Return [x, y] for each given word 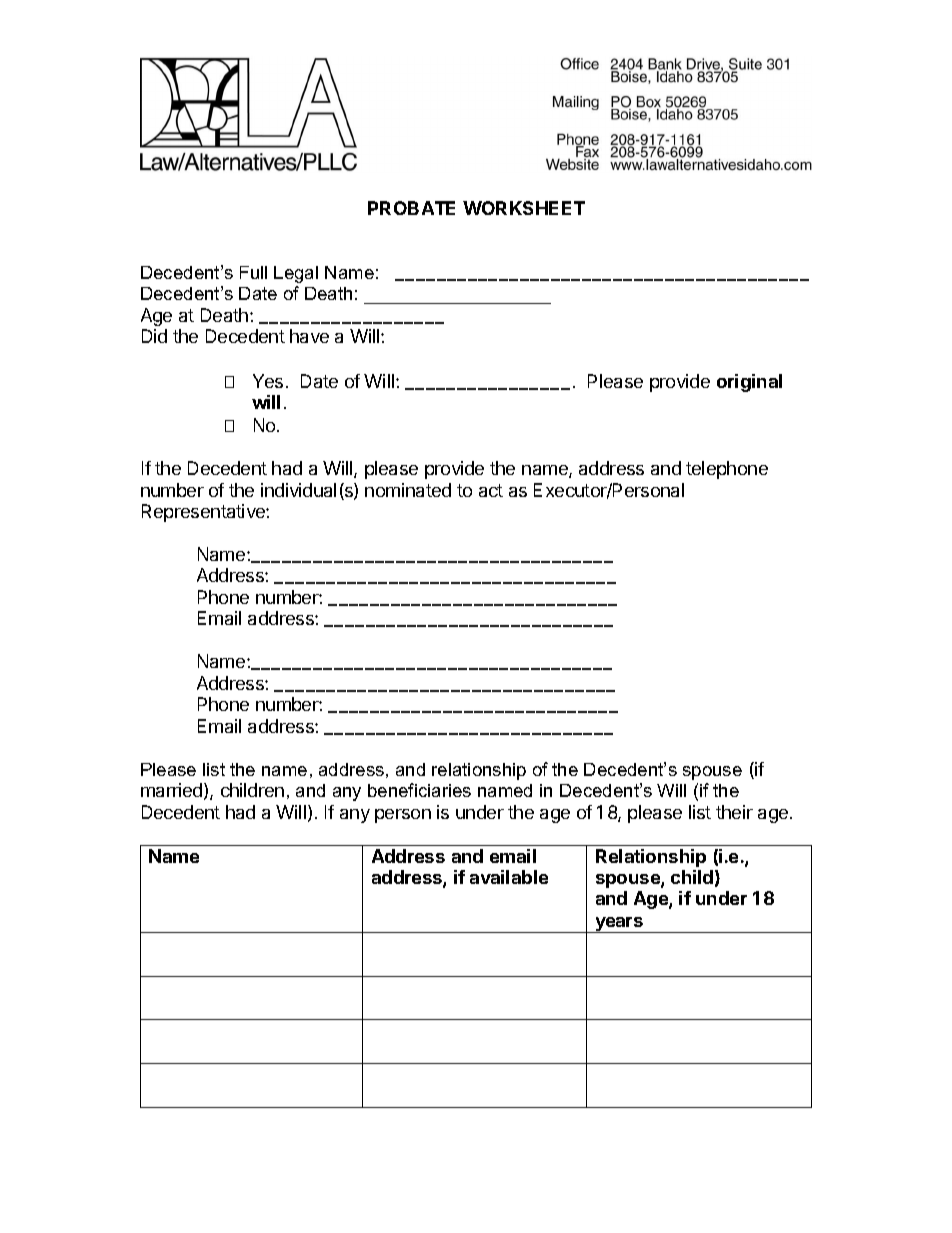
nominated [408, 490]
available [509, 877]
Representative [204, 513]
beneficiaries [419, 790]
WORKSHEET [524, 208]
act [491, 490]
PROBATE [411, 208]
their [734, 812]
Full [253, 272]
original [749, 383]
